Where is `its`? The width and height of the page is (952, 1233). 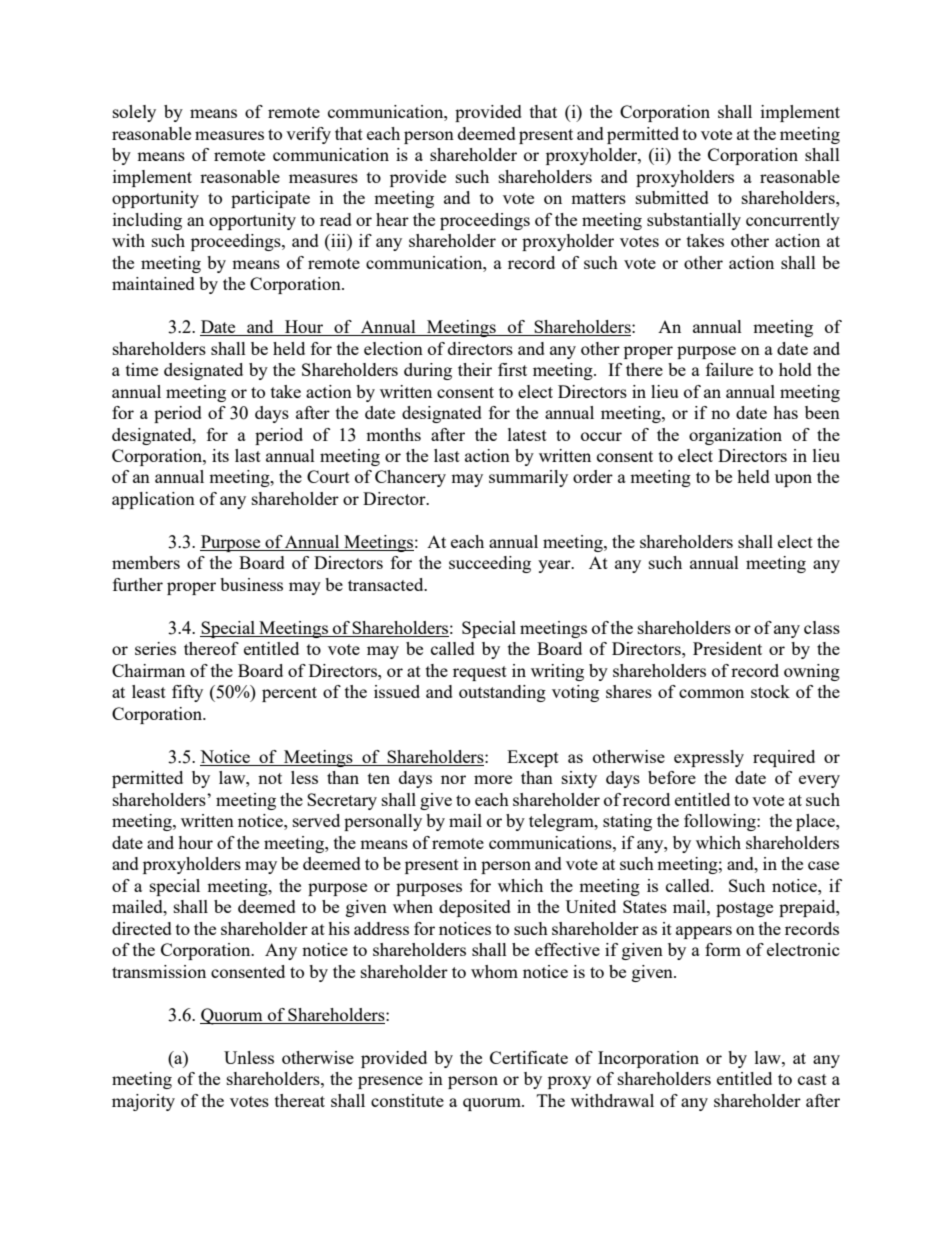
its is located at coordinates (220, 455).
